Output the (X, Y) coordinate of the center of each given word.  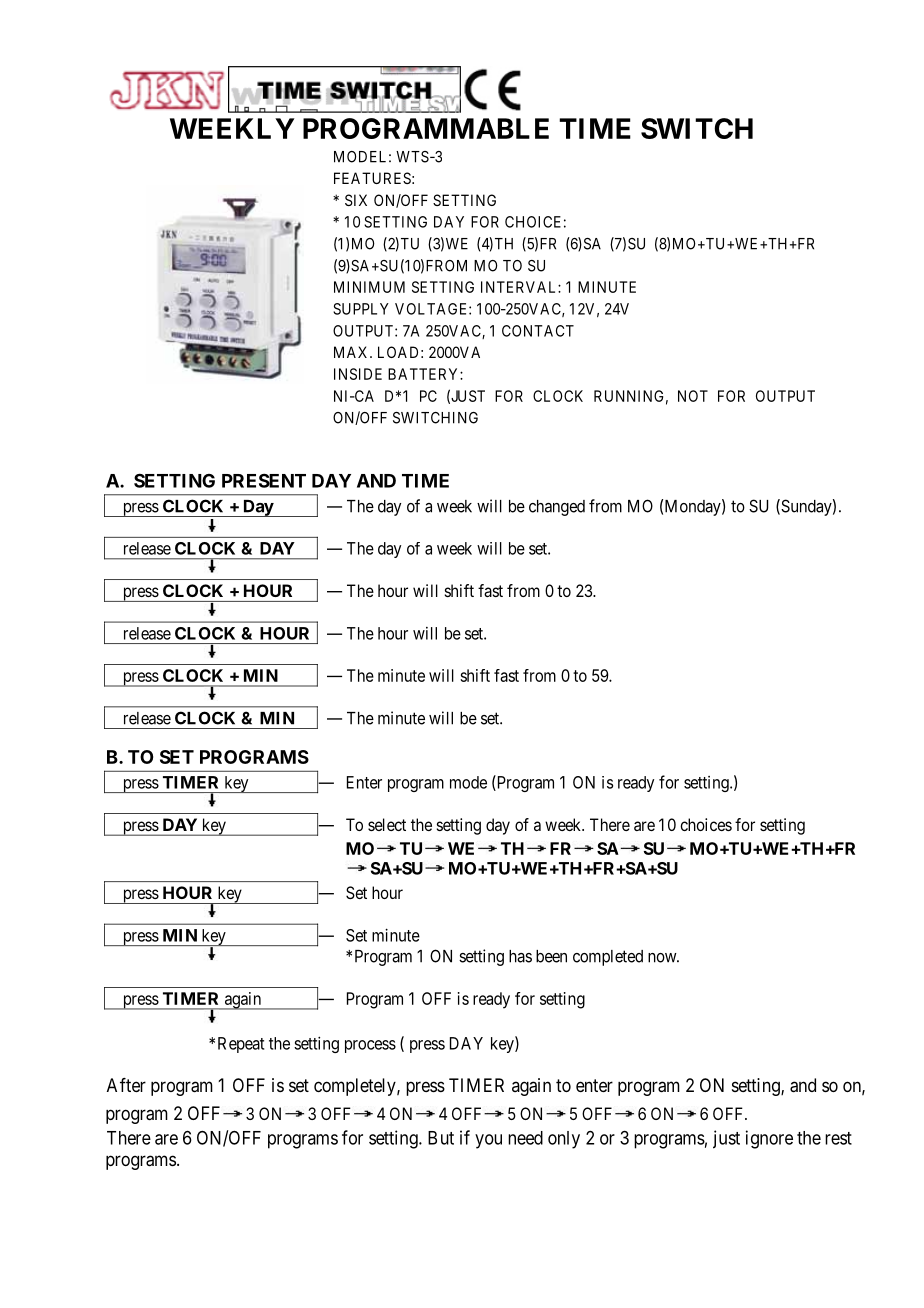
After (126, 1085)
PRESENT (264, 480)
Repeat (241, 1045)
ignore (769, 1139)
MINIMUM (369, 287)
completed (608, 958)
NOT (693, 396)
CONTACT (538, 331)
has (520, 956)
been (551, 956)
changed (557, 508)
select (387, 824)
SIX (356, 200)
